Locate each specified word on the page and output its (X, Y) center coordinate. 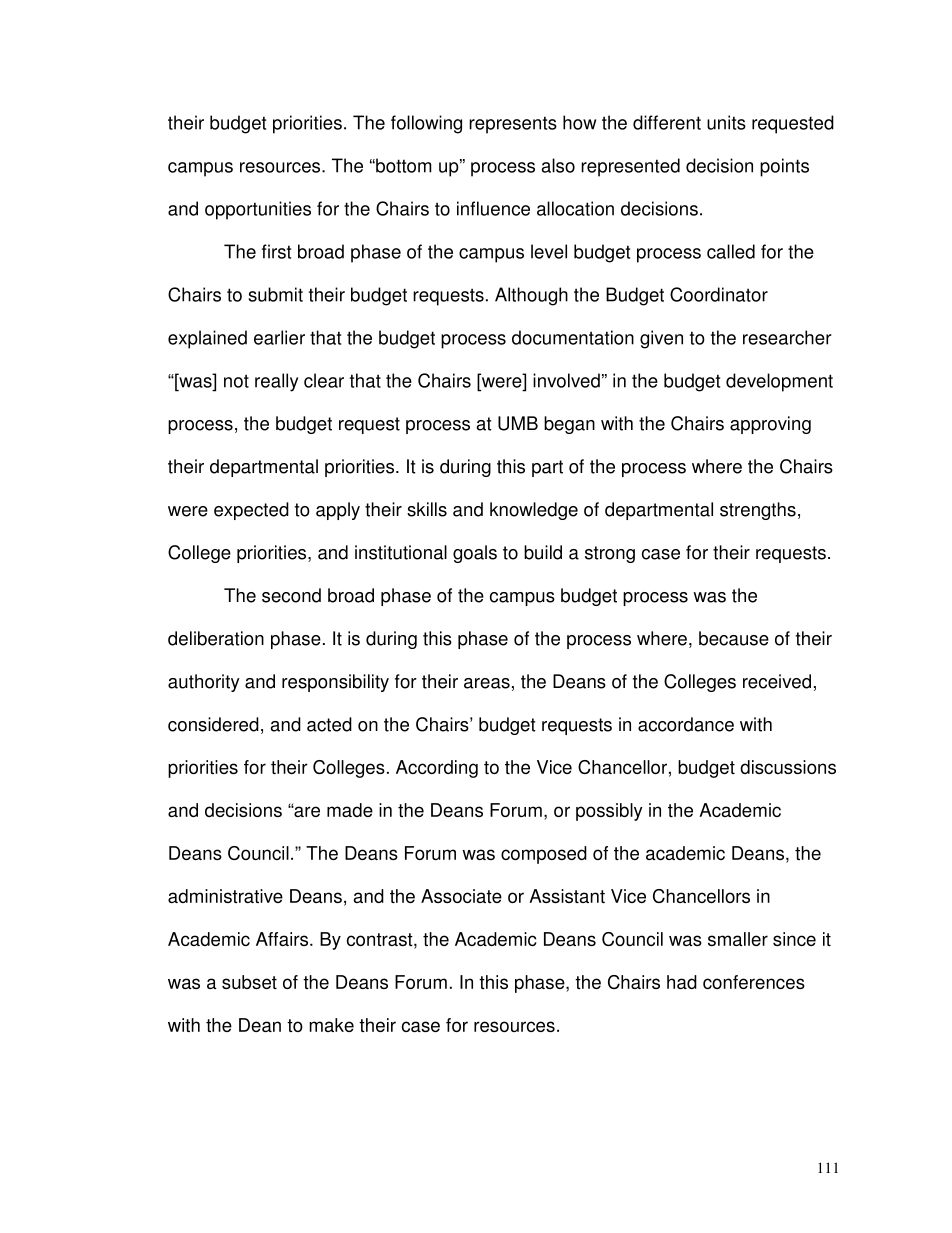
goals (475, 554)
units (726, 122)
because (734, 638)
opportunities (258, 210)
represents (513, 125)
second (291, 595)
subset (249, 982)
